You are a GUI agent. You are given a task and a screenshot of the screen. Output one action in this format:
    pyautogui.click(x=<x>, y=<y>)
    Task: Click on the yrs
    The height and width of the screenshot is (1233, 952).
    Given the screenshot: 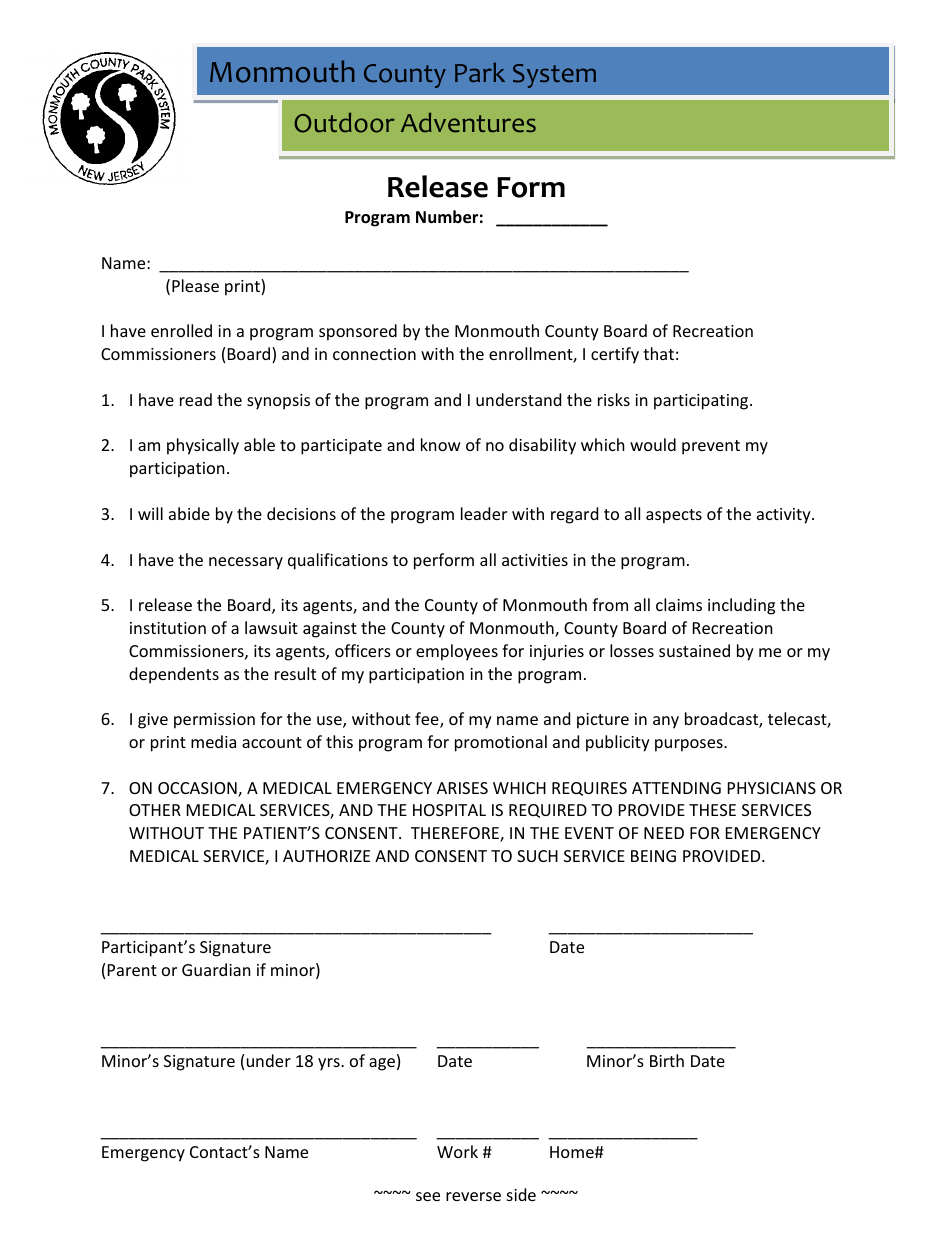 What is the action you would take?
    pyautogui.click(x=330, y=1064)
